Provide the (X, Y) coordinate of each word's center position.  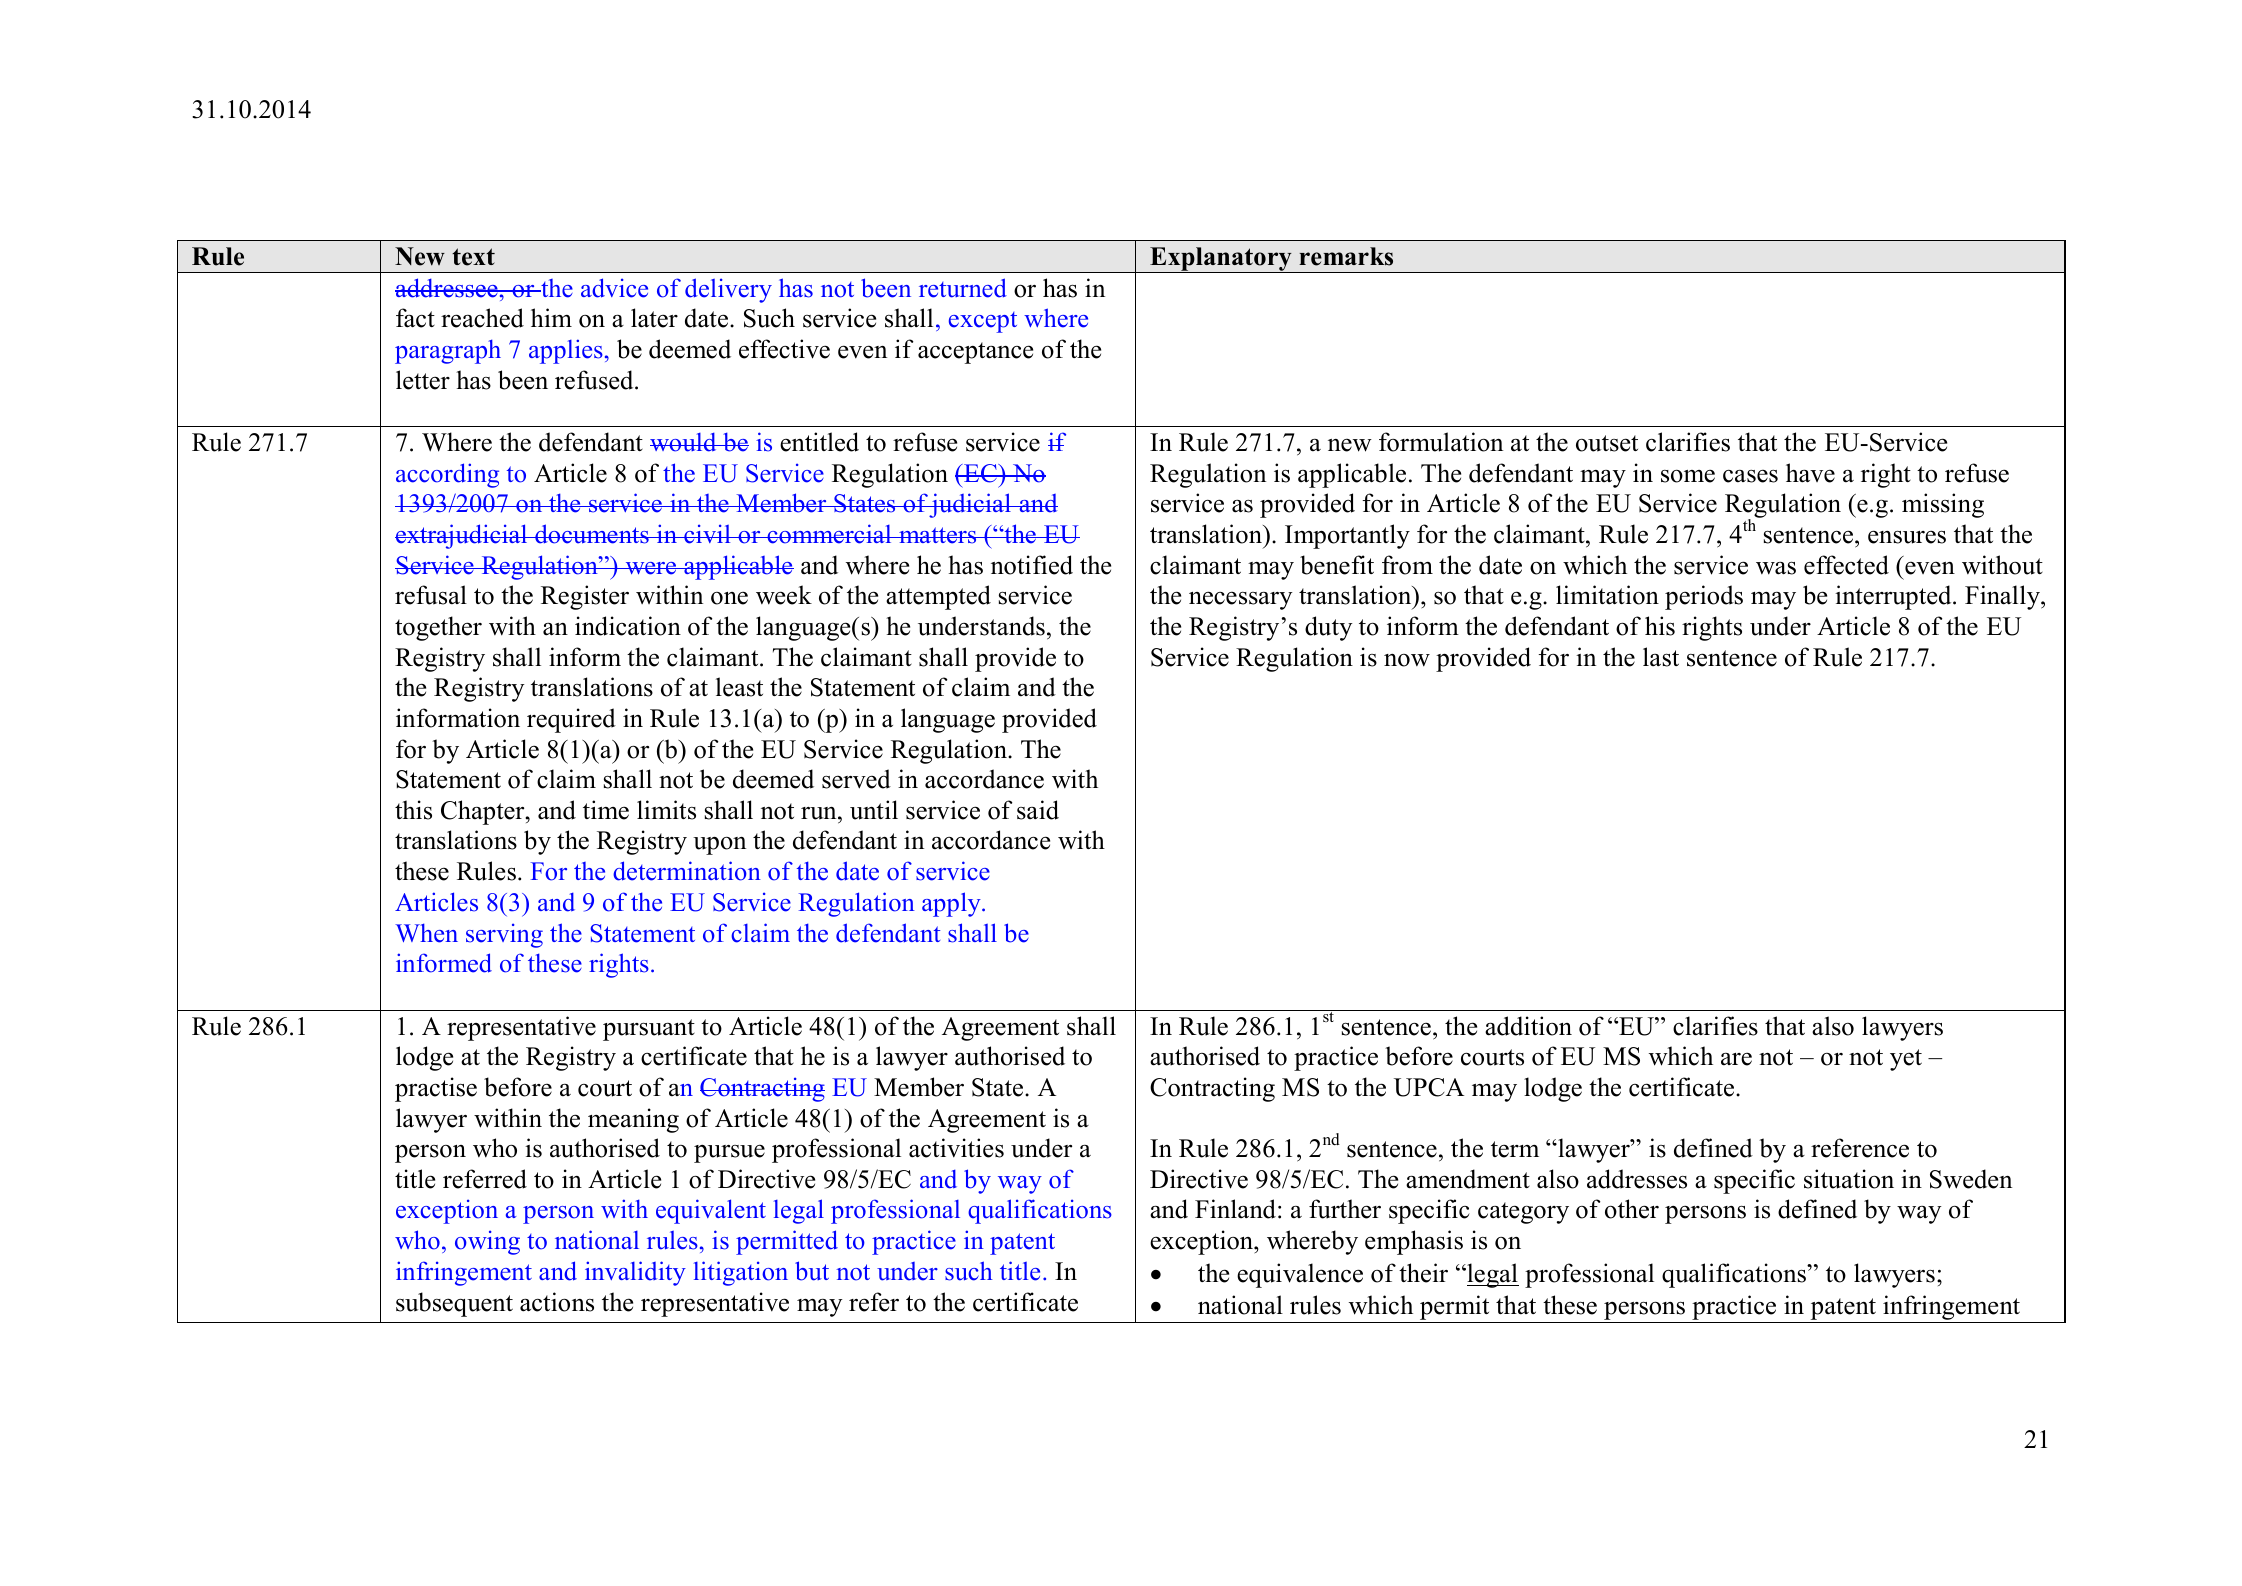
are (1736, 1059)
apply (952, 904)
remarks (1346, 256)
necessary (1241, 600)
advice (614, 288)
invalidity (635, 1273)
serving (504, 935)
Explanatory (1221, 260)
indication (628, 626)
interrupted (1894, 597)
